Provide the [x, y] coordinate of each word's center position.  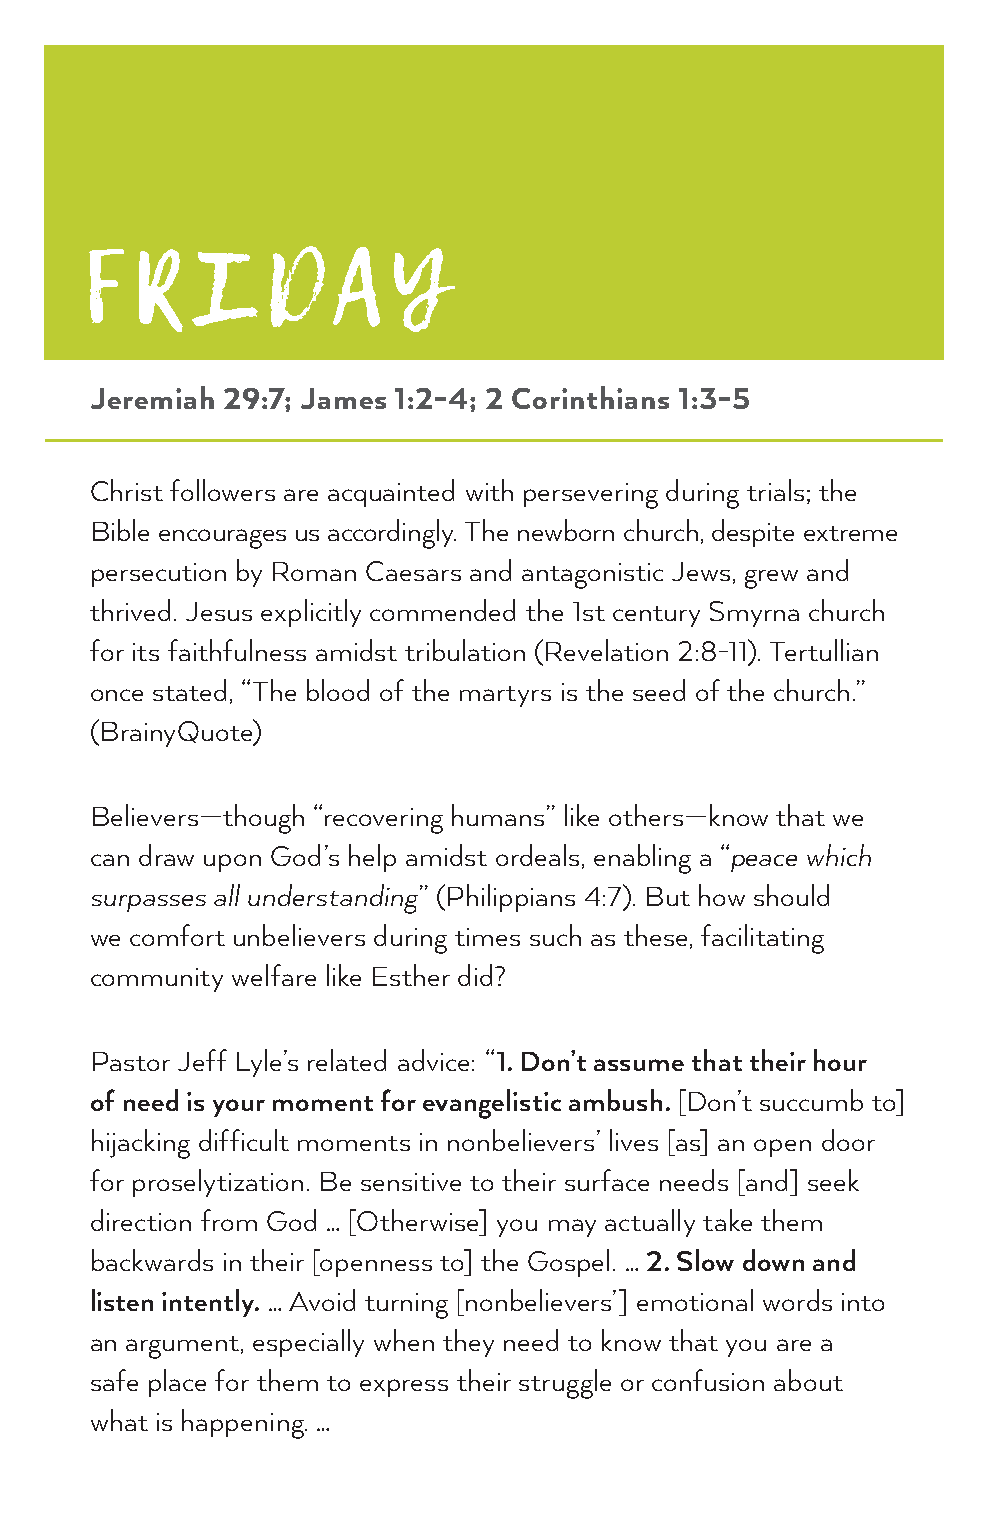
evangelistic [492, 1104]
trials [775, 490]
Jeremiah [152, 397]
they [468, 1343]
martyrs [505, 696]
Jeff [202, 1060]
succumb [811, 1100]
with [489, 490]
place [177, 1383]
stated [189, 690]
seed [659, 690]
